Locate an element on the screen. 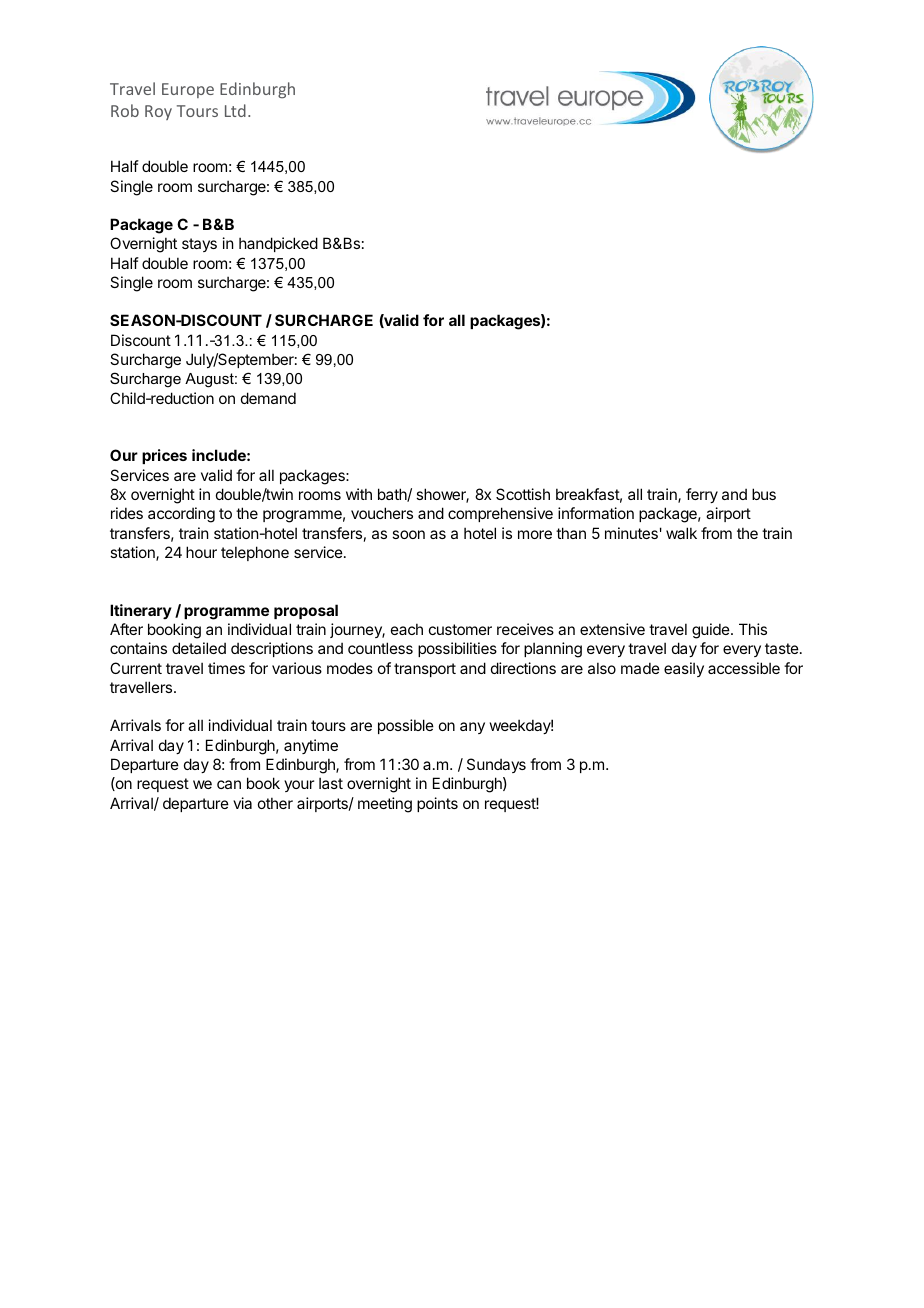 Image resolution: width=924 pixels, height=1308 pixels. can is located at coordinates (229, 784).
